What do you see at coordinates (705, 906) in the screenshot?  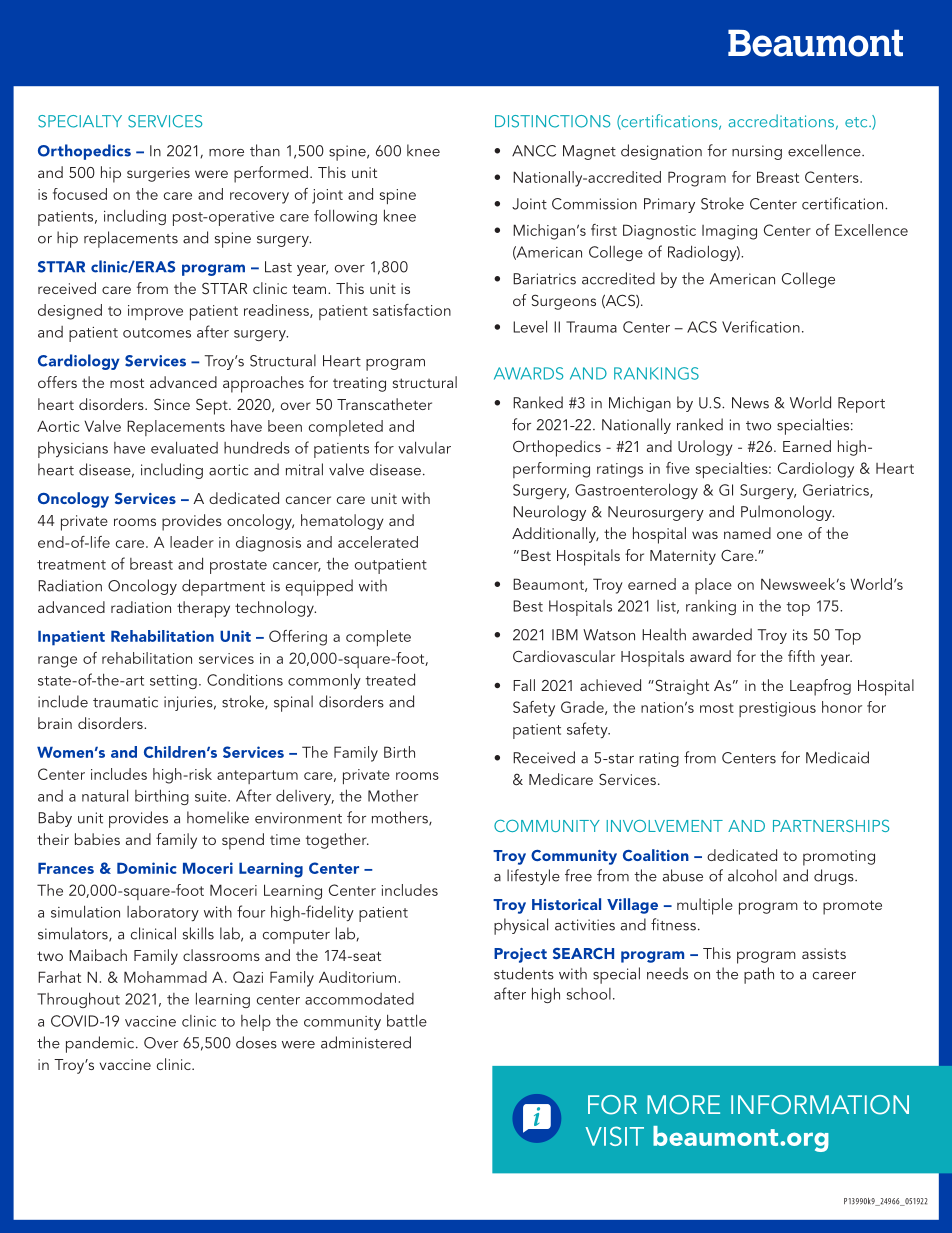 I see `multiple` at bounding box center [705, 906].
